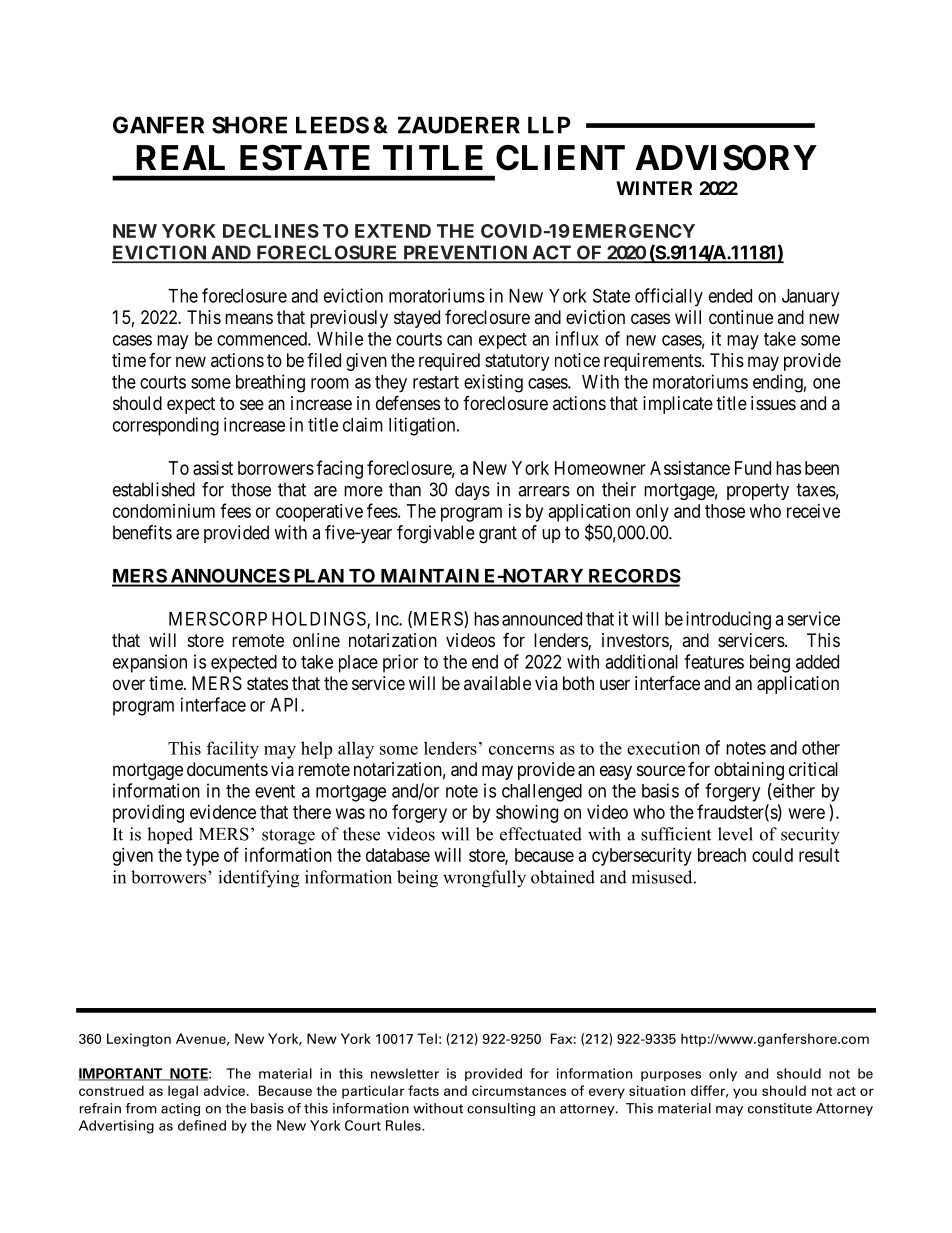 The image size is (952, 1233). What do you see at coordinates (183, 1092) in the screenshot?
I see `legal` at bounding box center [183, 1092].
